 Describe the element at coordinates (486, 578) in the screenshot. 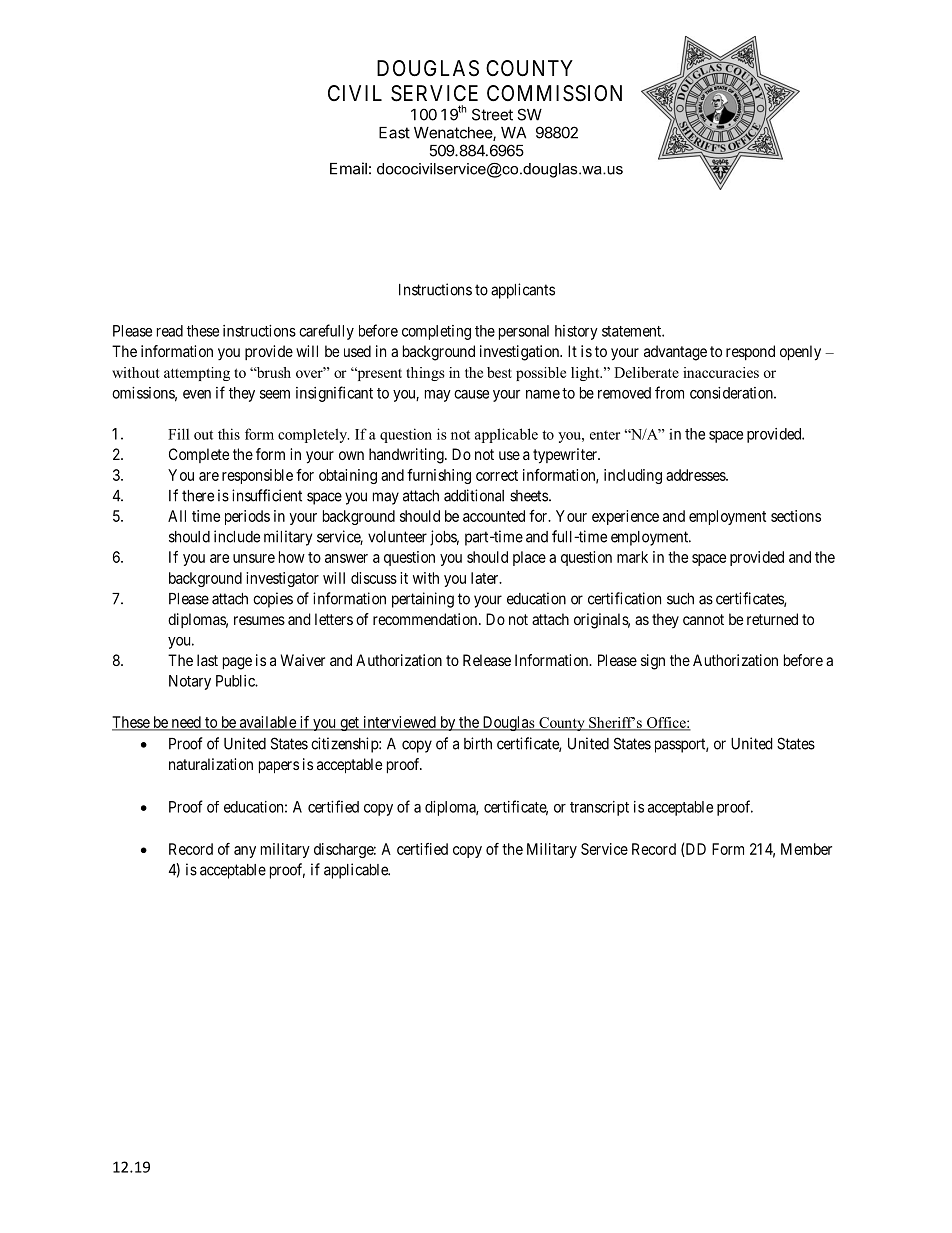

I see `later` at that location.
